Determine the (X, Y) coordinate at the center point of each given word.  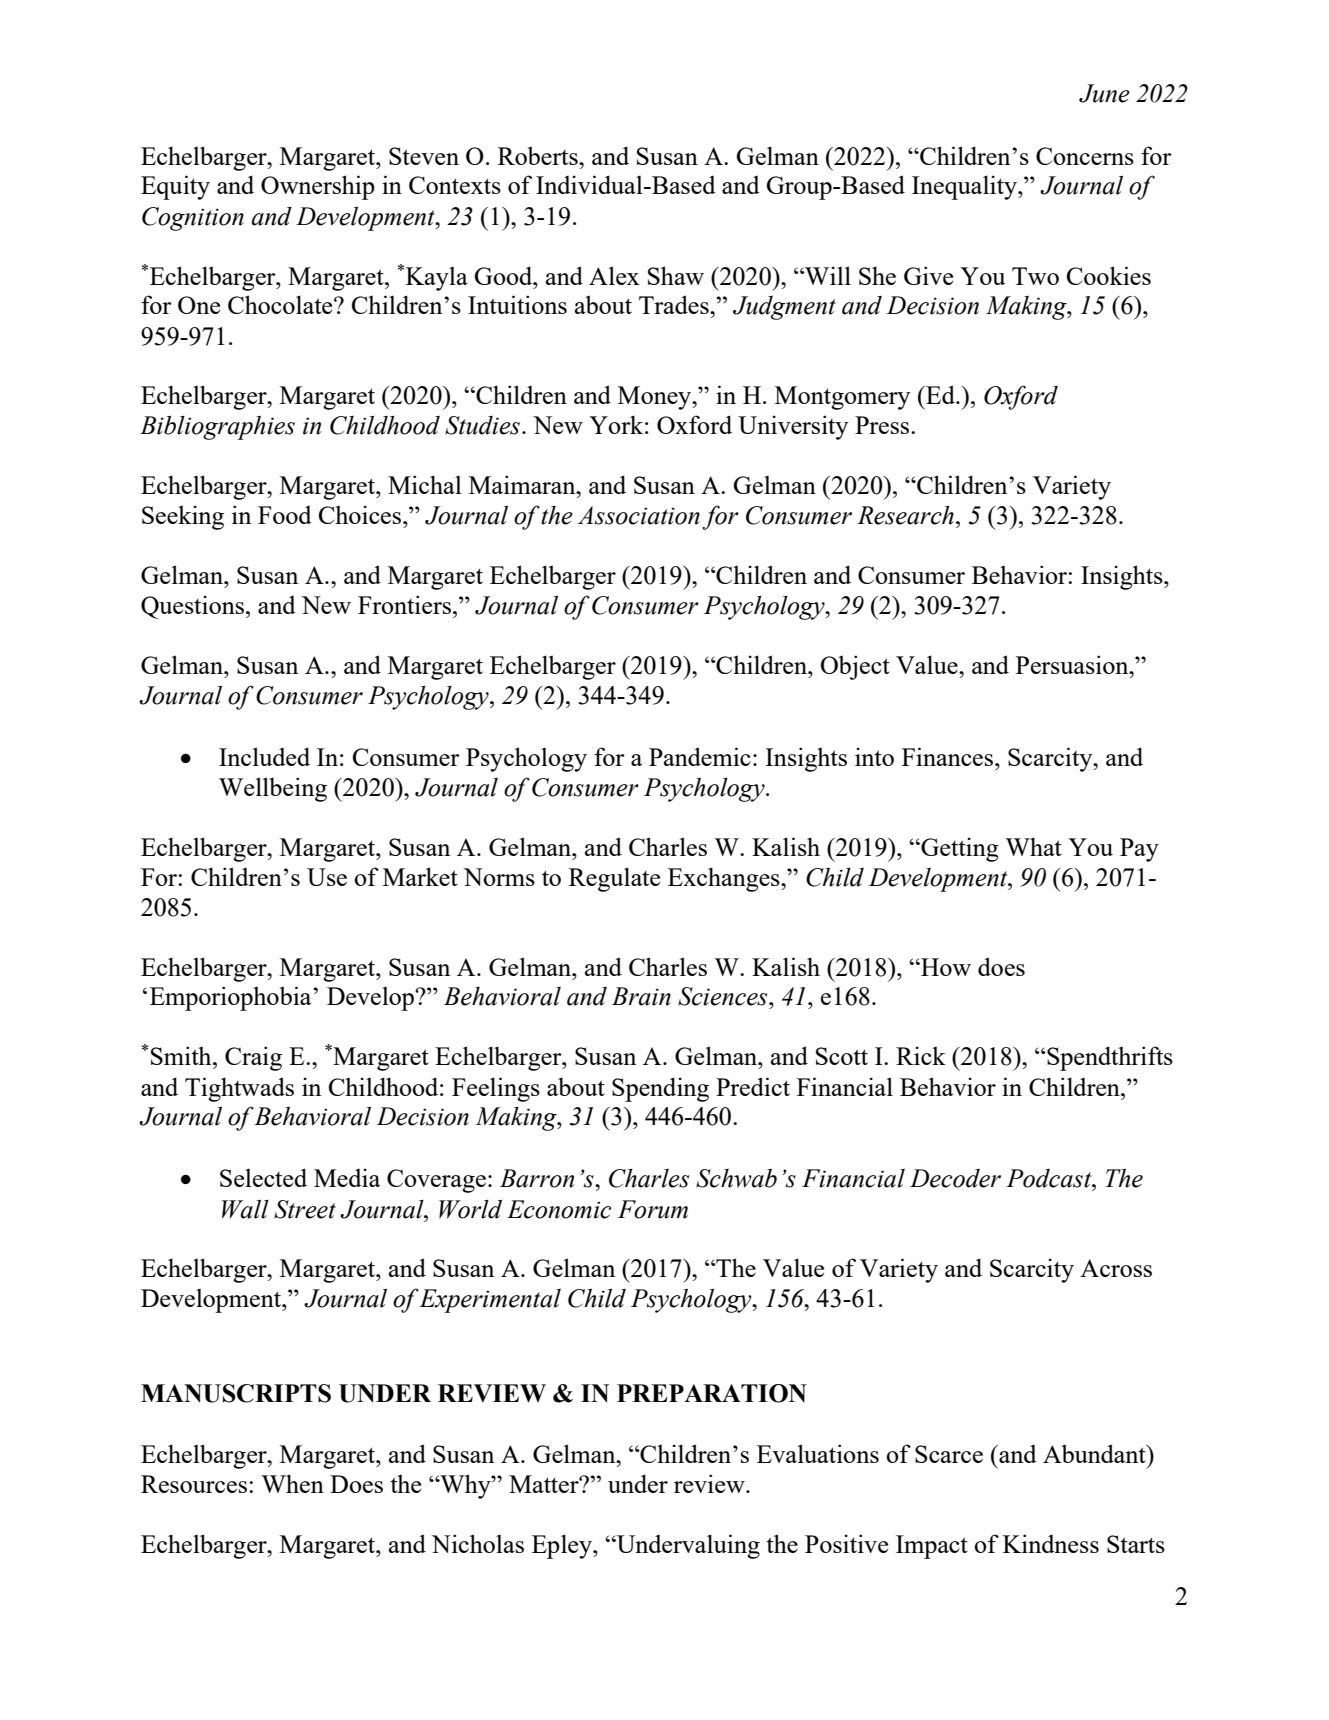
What (1033, 846)
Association (639, 515)
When (292, 1483)
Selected (263, 1177)
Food (285, 515)
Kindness (1051, 1543)
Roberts (539, 155)
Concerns (1085, 156)
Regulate (614, 879)
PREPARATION (712, 1393)
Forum (653, 1209)
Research (905, 515)
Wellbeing (273, 789)
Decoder (955, 1178)
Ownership (318, 187)
